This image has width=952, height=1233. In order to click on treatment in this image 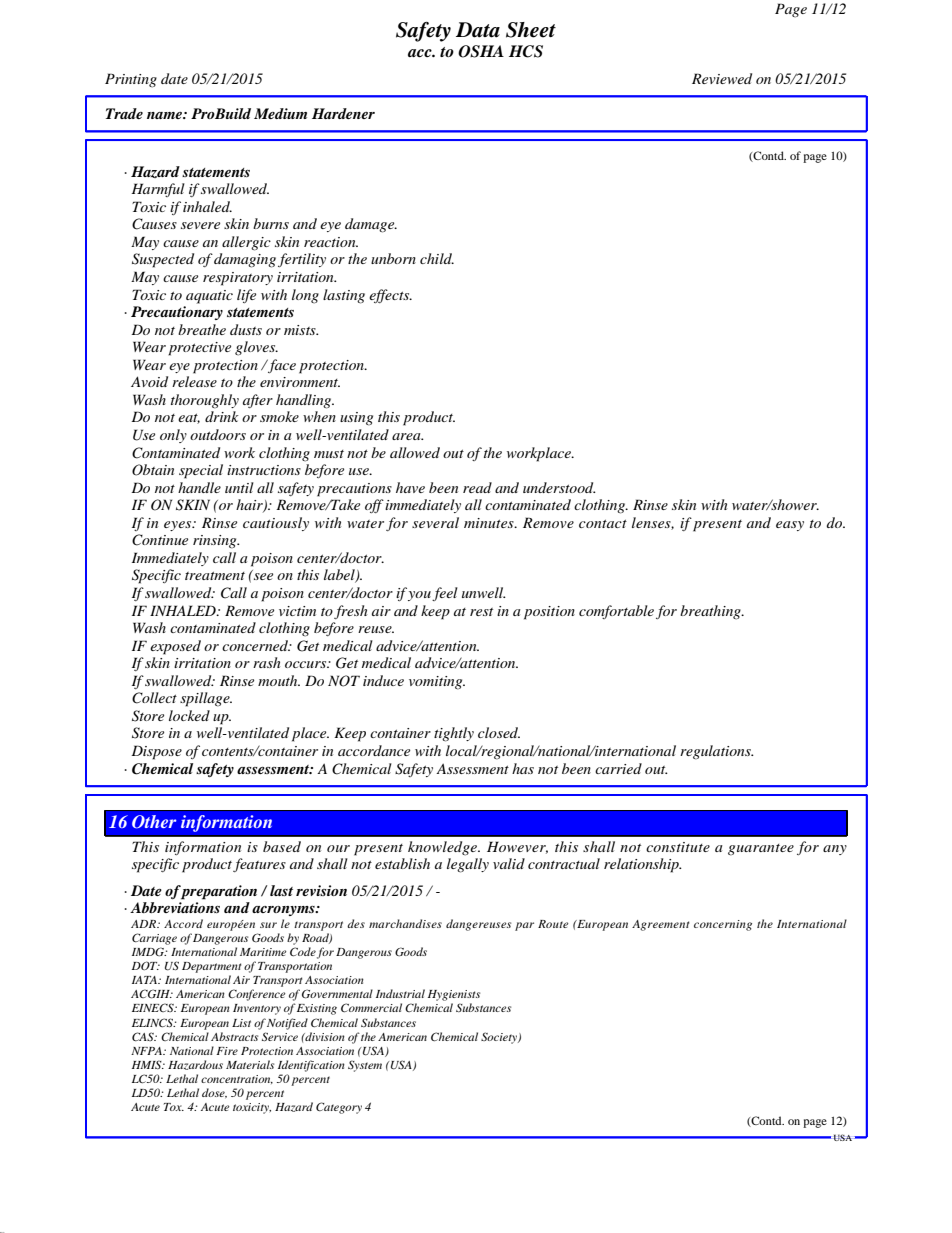, I will do `click(215, 576)`.
